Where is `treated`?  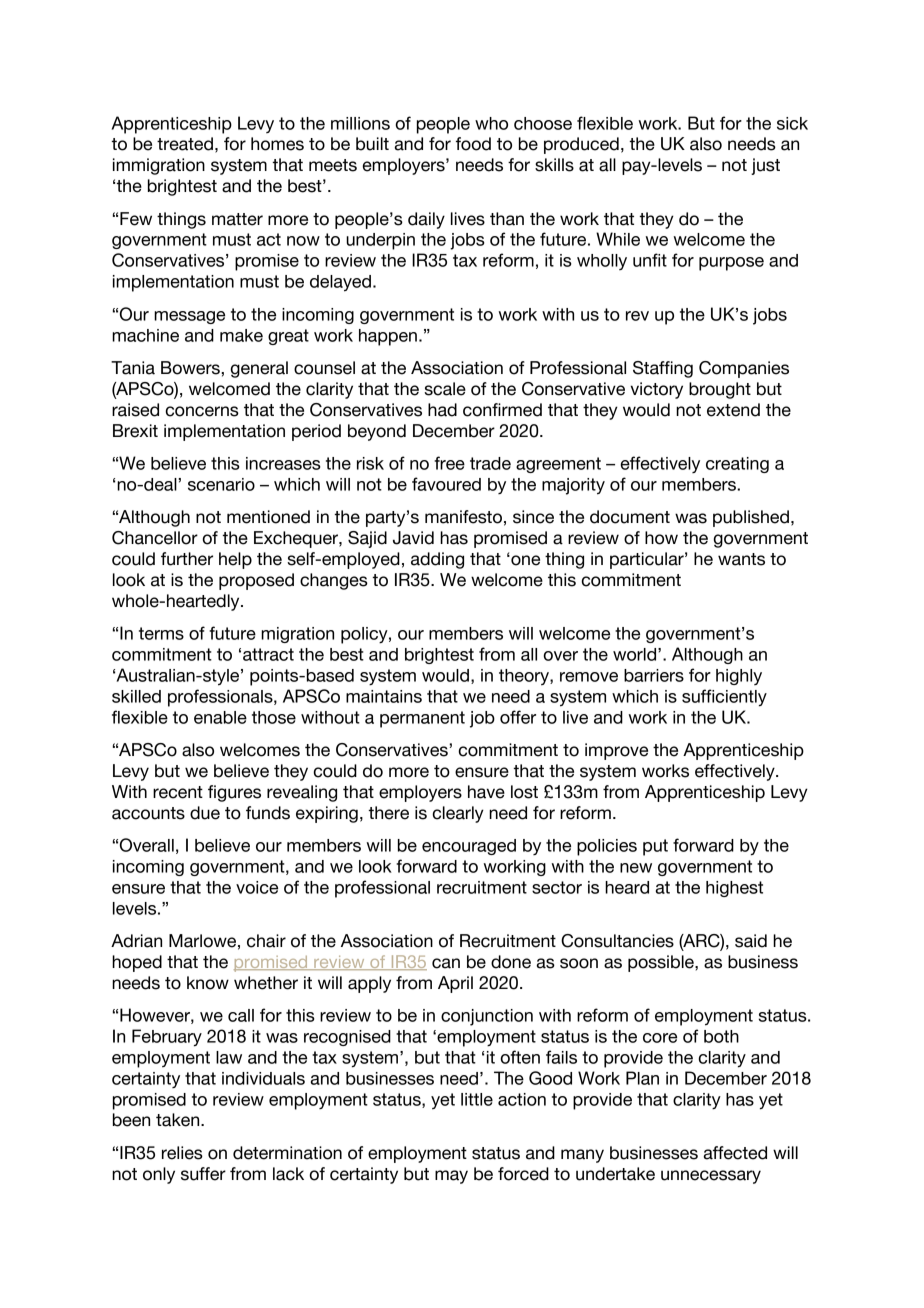
treated is located at coordinates (185, 144).
